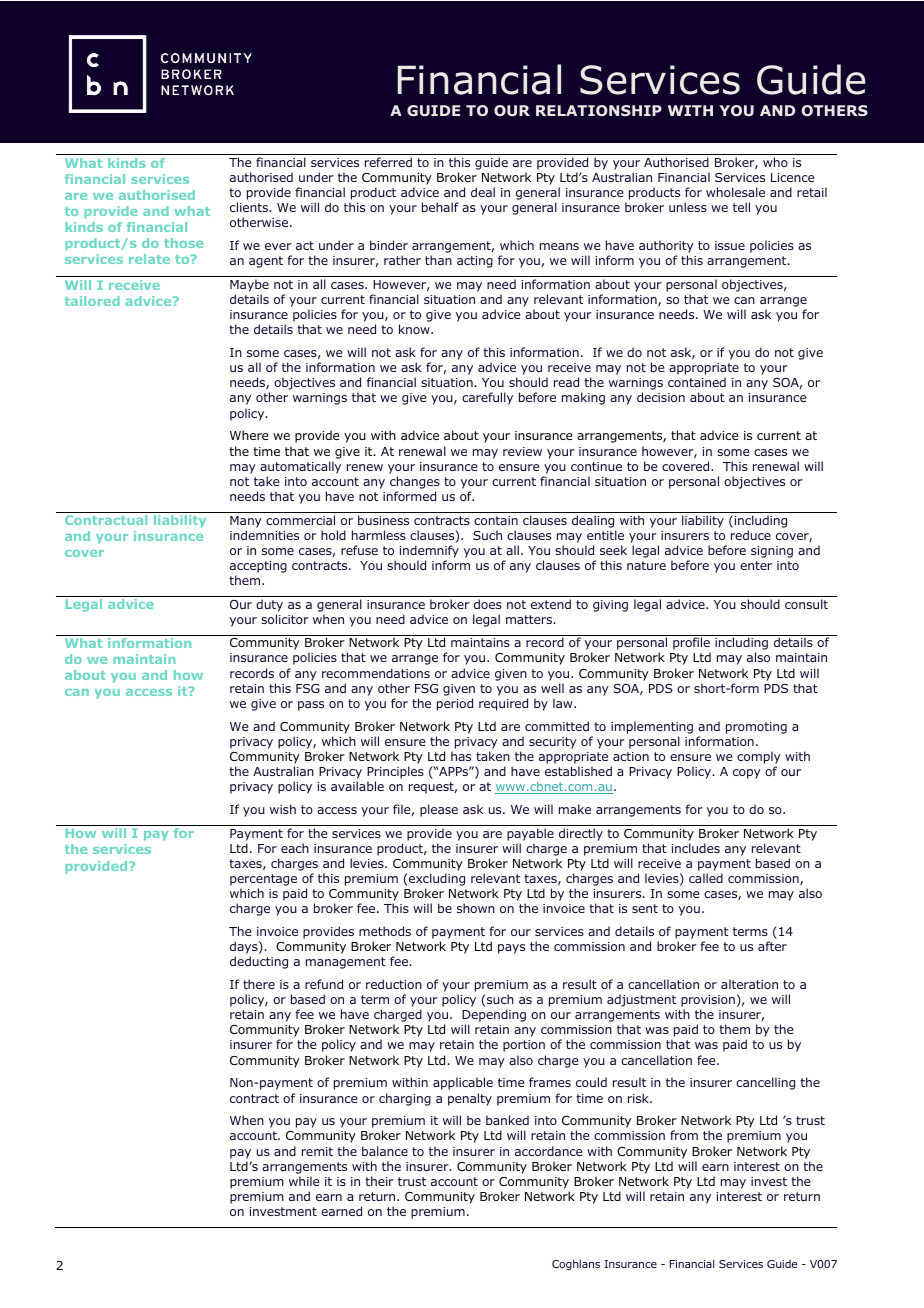  Describe the element at coordinates (751, 535) in the screenshot. I see `reduce` at that location.
